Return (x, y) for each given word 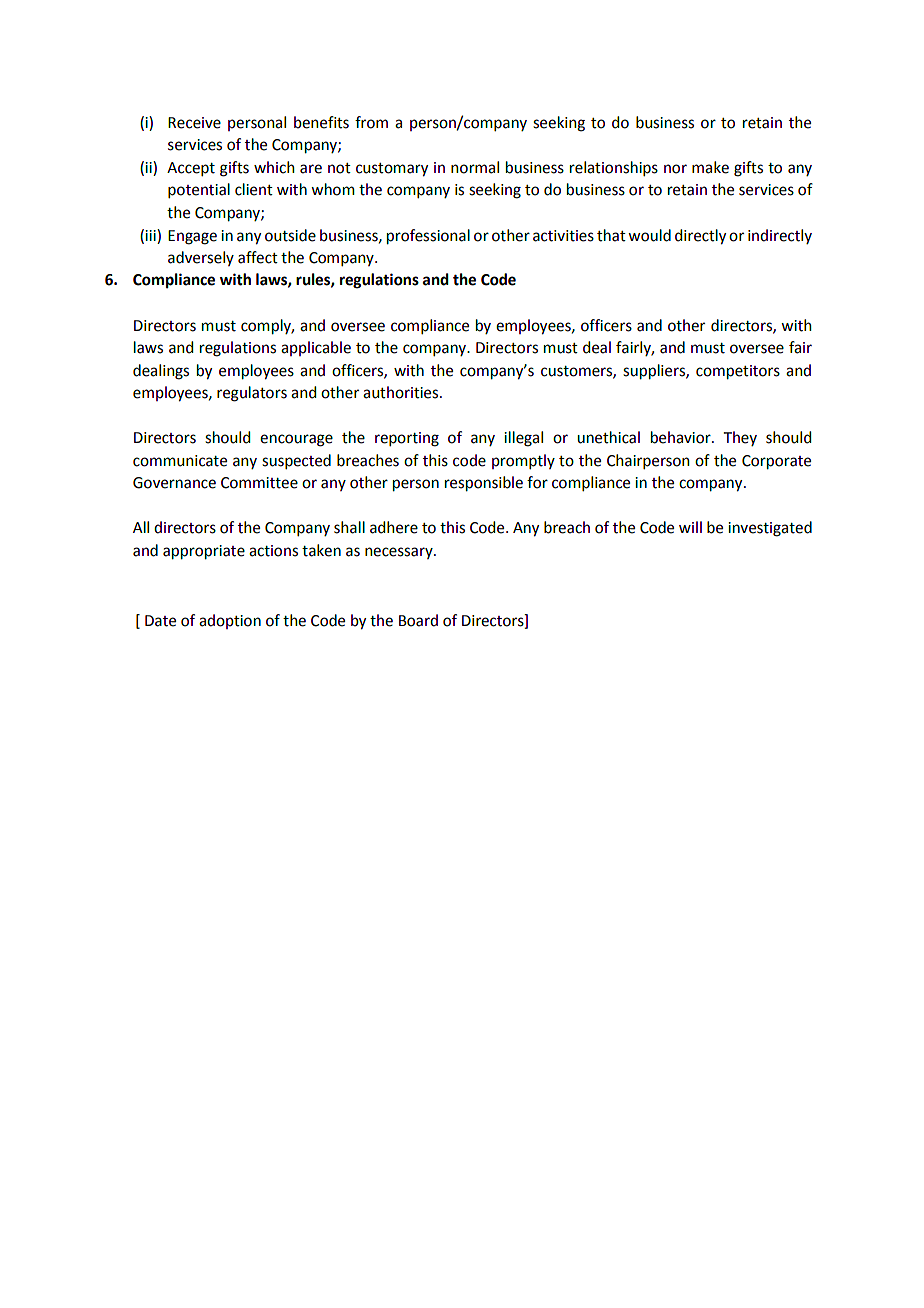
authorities (402, 392)
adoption (230, 621)
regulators (252, 394)
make (710, 167)
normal (475, 167)
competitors (738, 372)
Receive (194, 123)
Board (418, 620)
